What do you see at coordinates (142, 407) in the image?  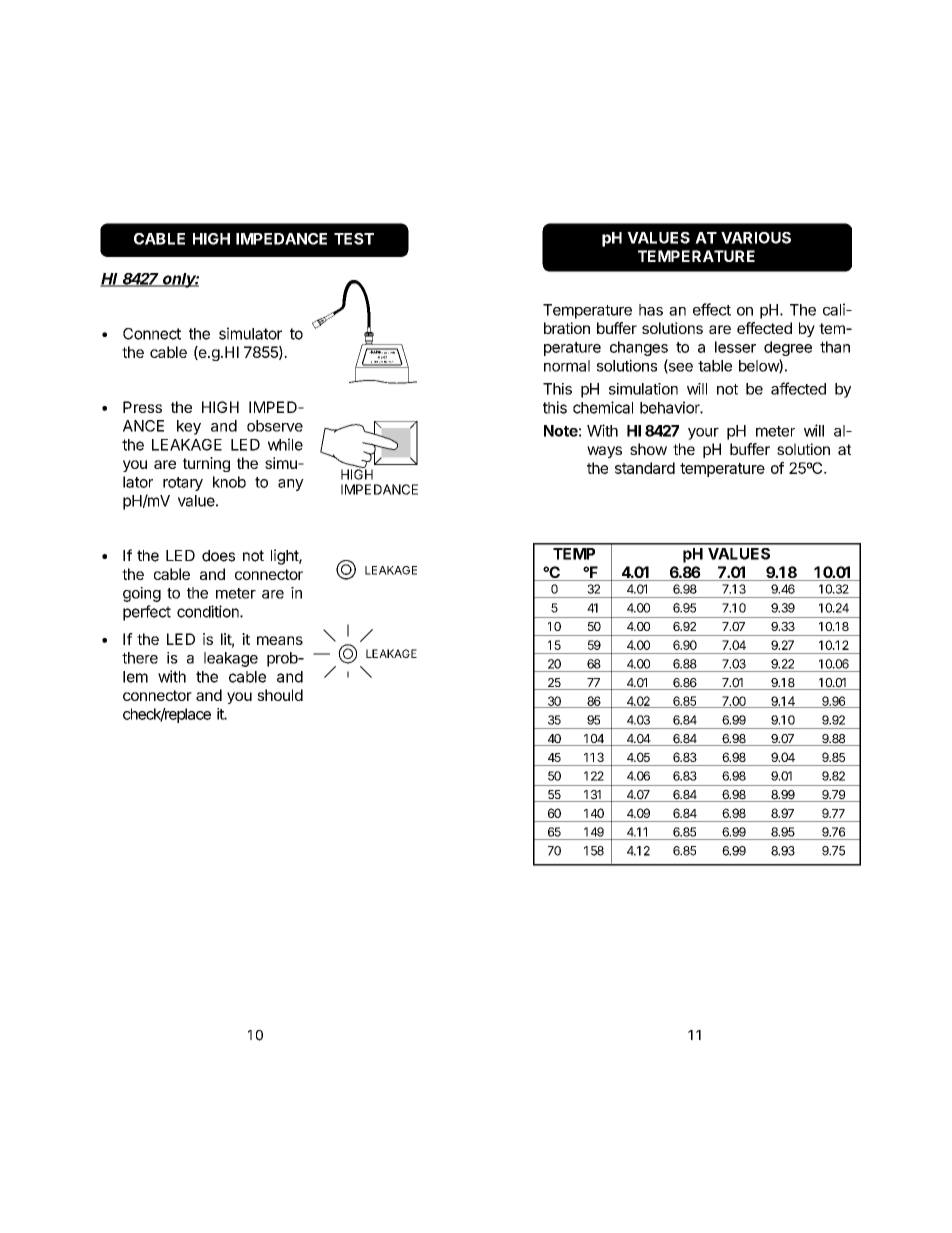 I see `Press` at bounding box center [142, 407].
